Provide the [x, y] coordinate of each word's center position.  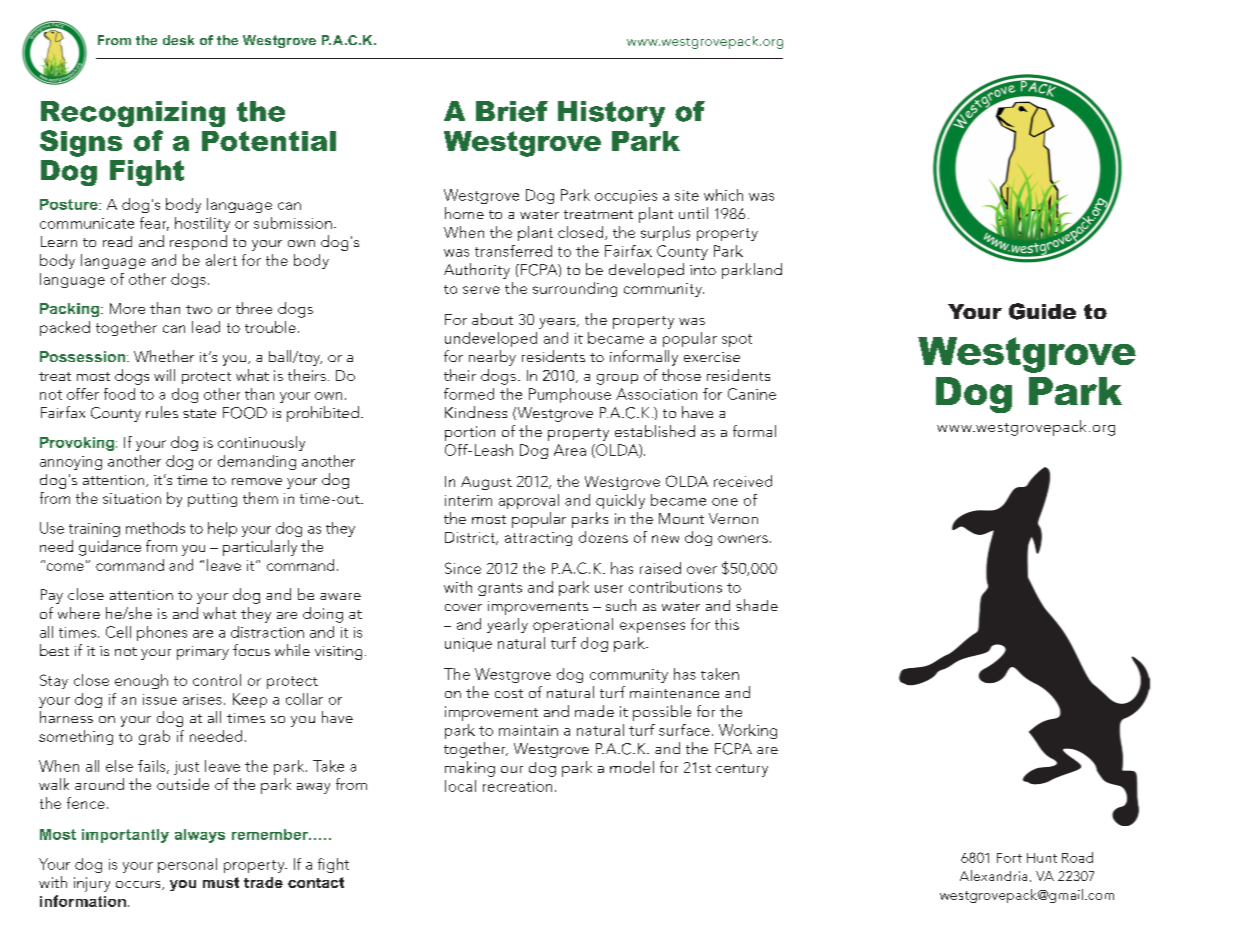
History [611, 114]
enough [141, 681]
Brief [512, 111]
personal [187, 865]
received [743, 481]
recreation [517, 786]
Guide [1042, 311]
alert [221, 260]
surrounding [575, 289]
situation [132, 498]
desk [178, 40]
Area [570, 450]
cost [509, 693]
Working [748, 731]
